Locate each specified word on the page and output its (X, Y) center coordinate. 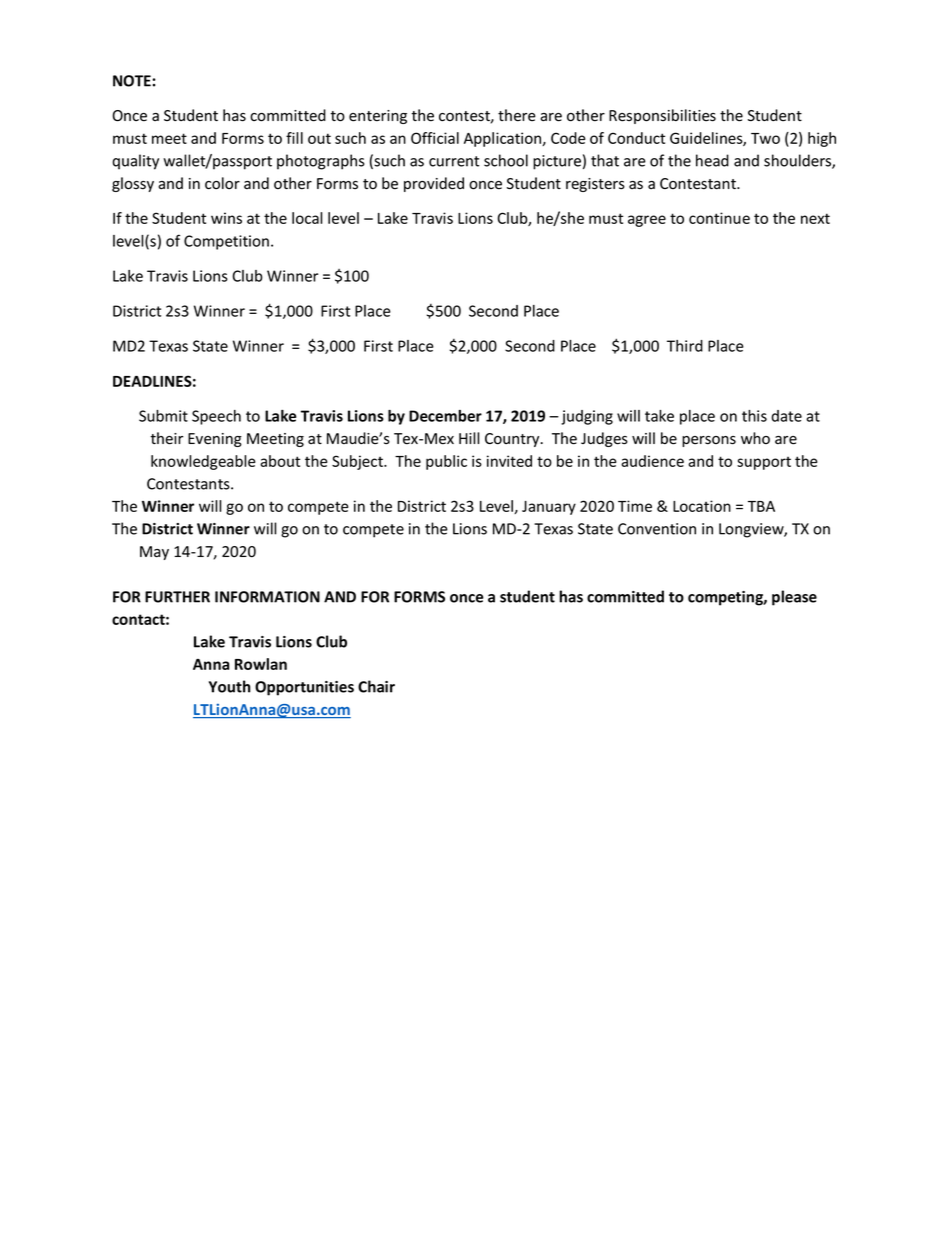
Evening (215, 440)
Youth (230, 686)
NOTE (132, 81)
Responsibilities (662, 116)
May (154, 553)
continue (719, 218)
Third (685, 346)
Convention (657, 529)
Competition (226, 242)
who (755, 438)
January (549, 508)
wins (226, 218)
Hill (469, 438)
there (517, 115)
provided (434, 184)
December (445, 416)
